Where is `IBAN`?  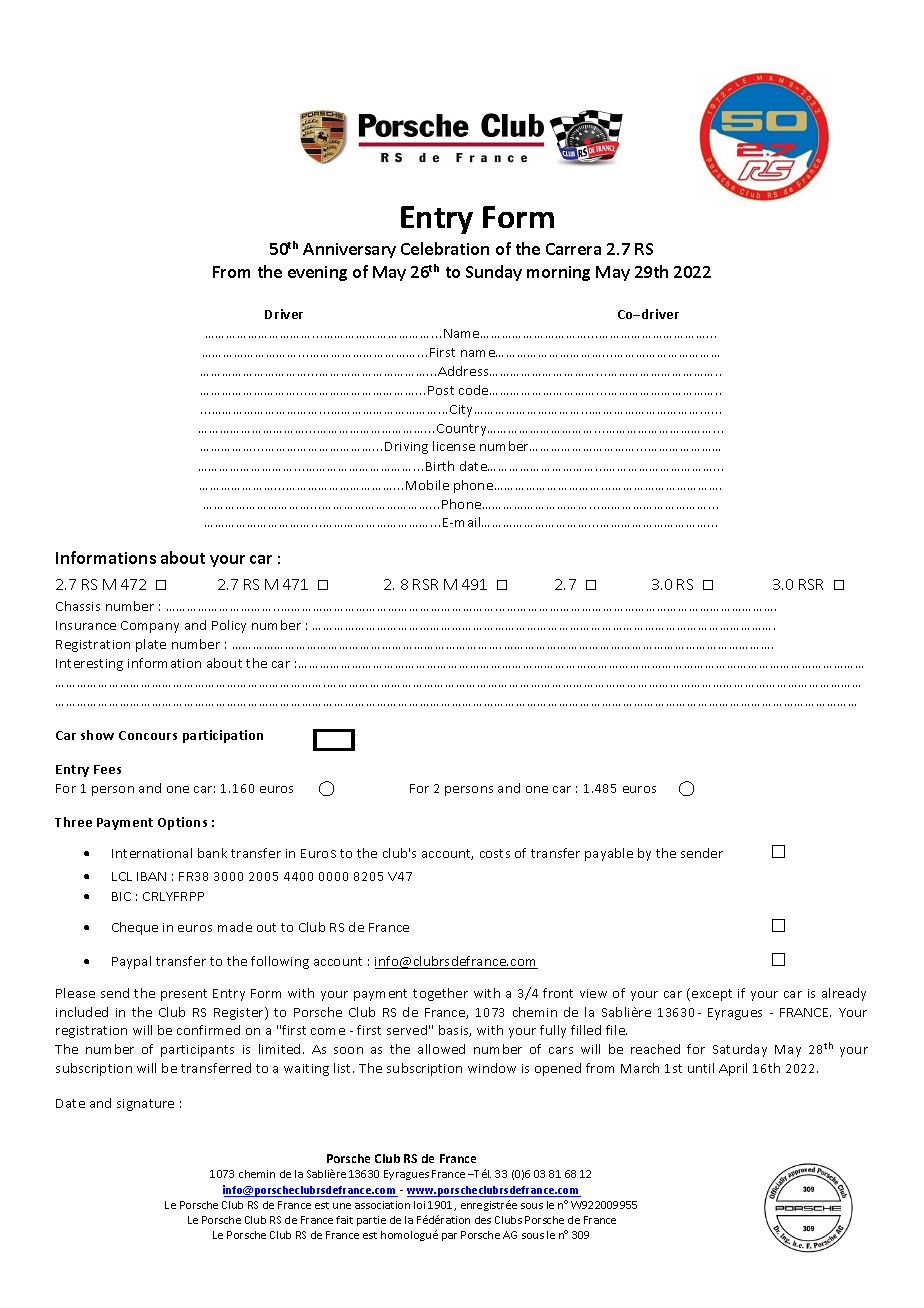 IBAN is located at coordinates (151, 876).
